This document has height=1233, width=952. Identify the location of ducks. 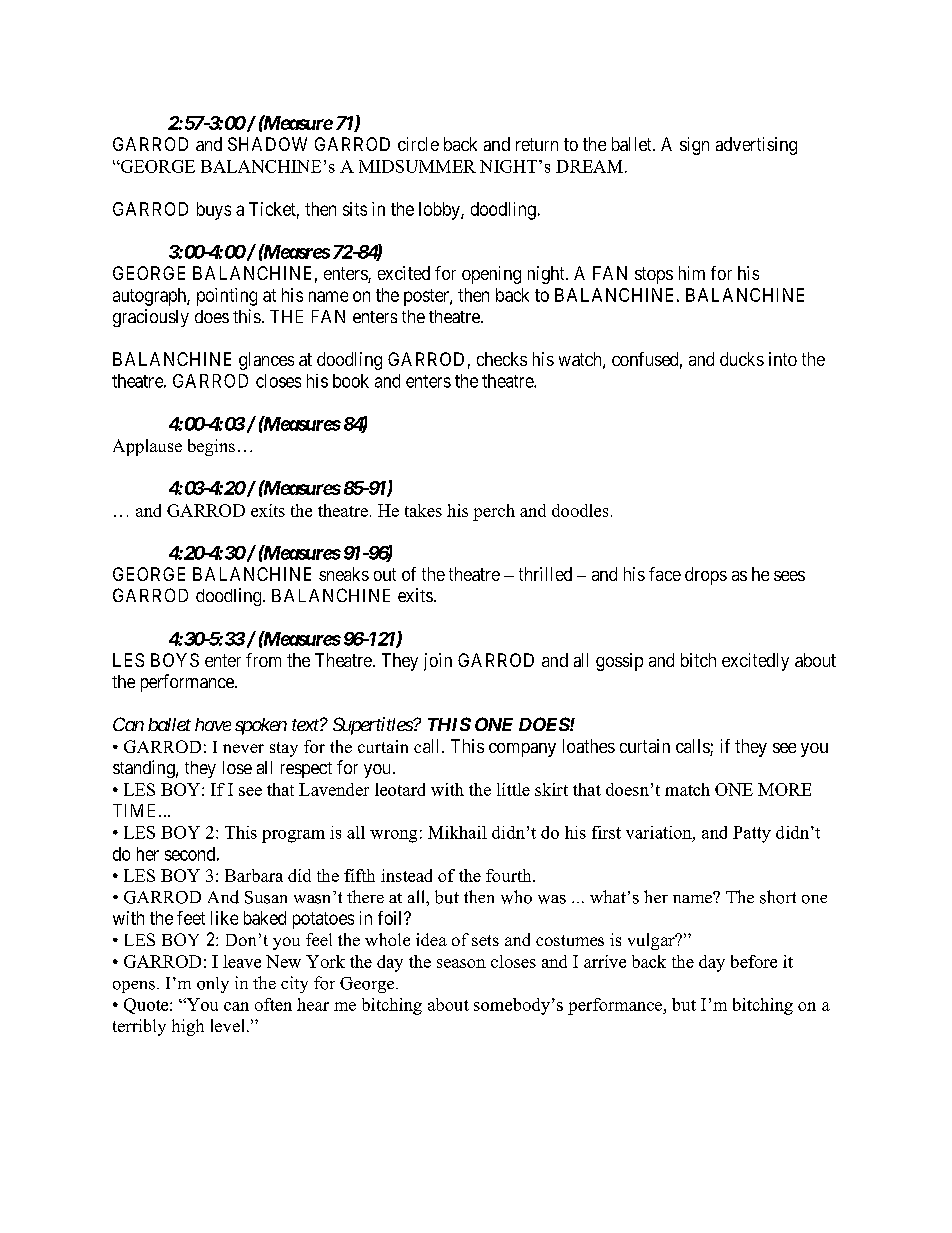
(742, 359).
